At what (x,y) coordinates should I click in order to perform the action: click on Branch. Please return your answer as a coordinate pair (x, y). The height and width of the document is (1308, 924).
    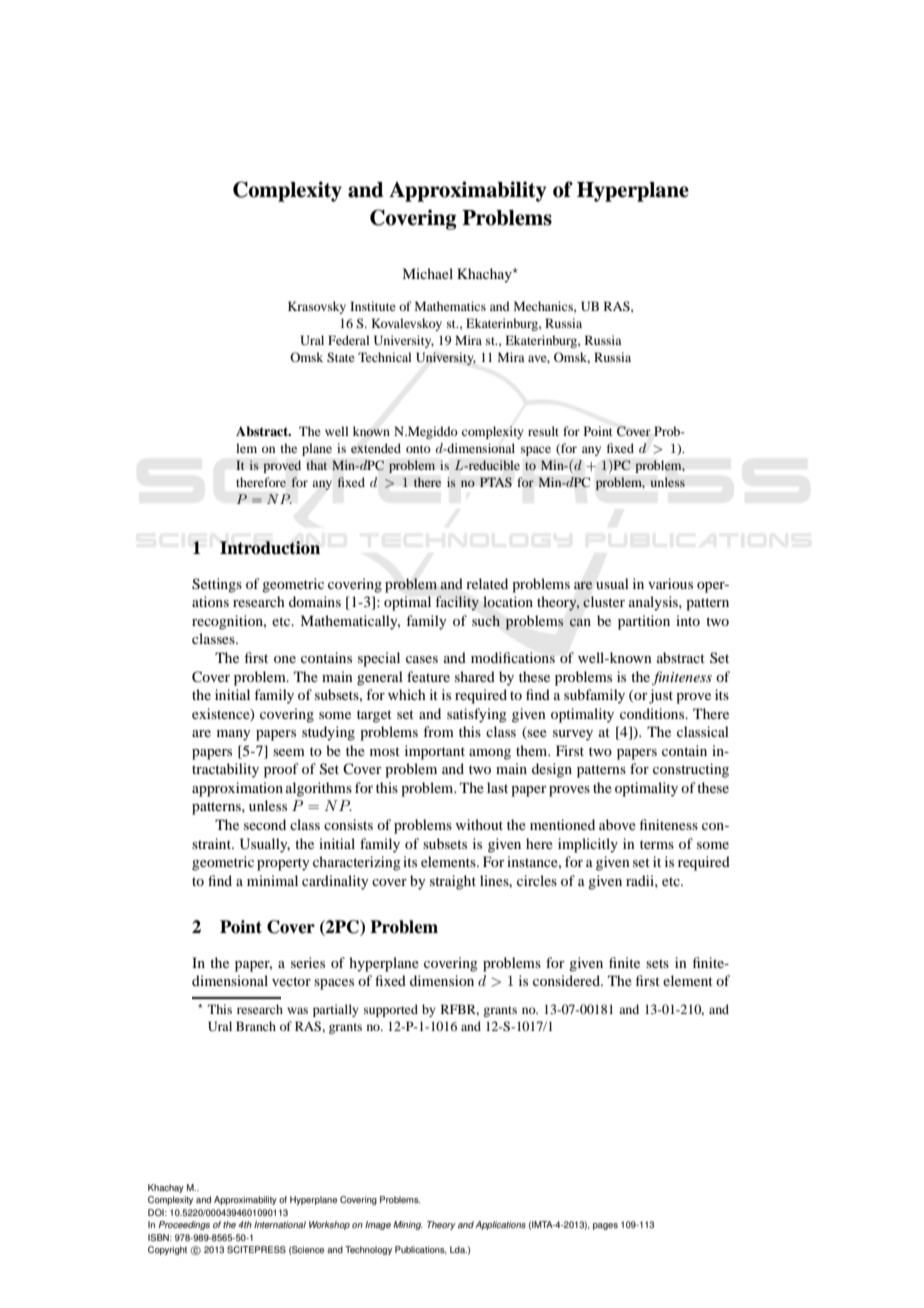
    Looking at the image, I should click on (256, 1026).
